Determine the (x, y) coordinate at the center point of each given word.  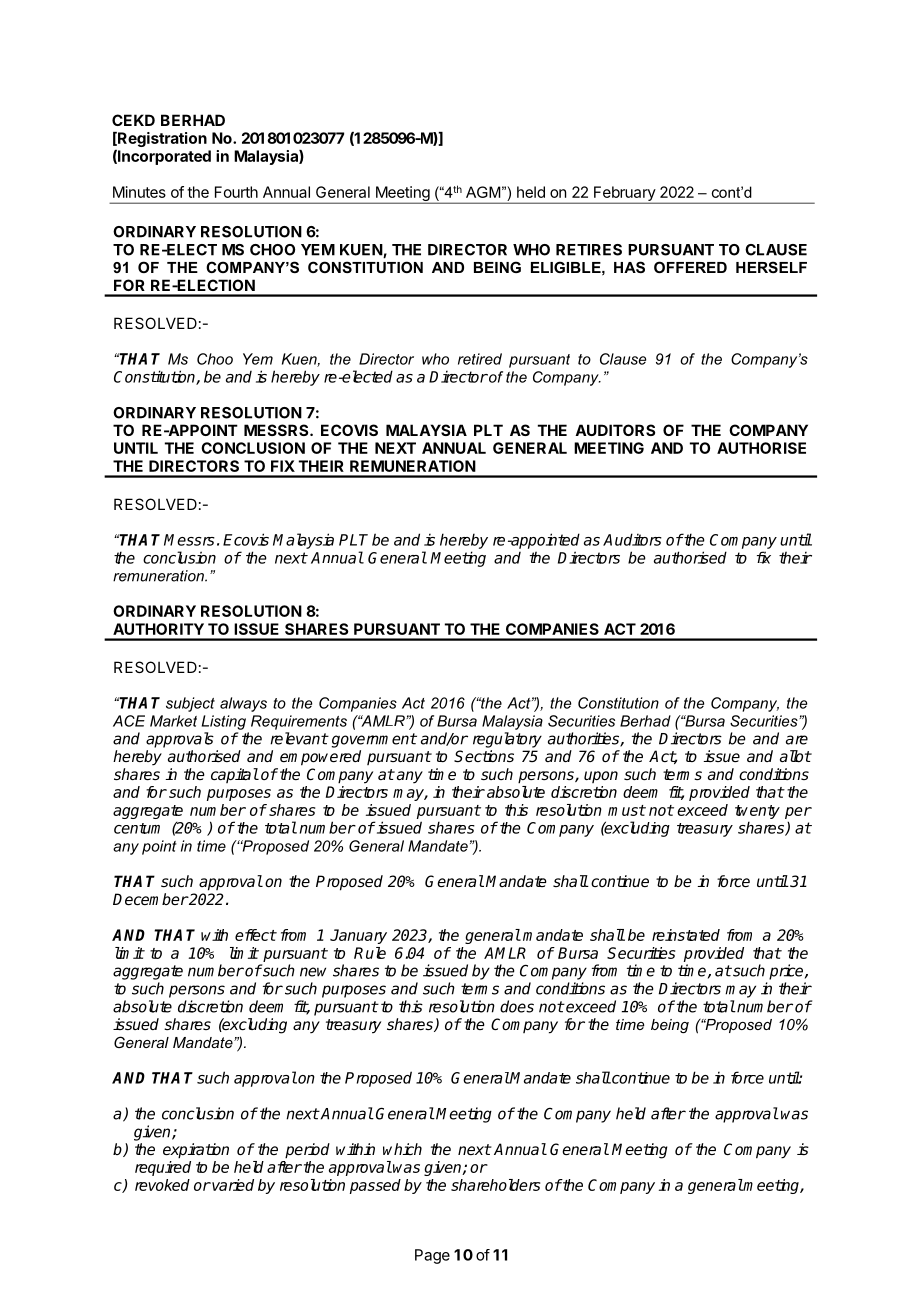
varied (232, 1185)
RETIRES (589, 250)
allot (795, 756)
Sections (484, 756)
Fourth (236, 192)
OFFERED (690, 267)
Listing (224, 722)
